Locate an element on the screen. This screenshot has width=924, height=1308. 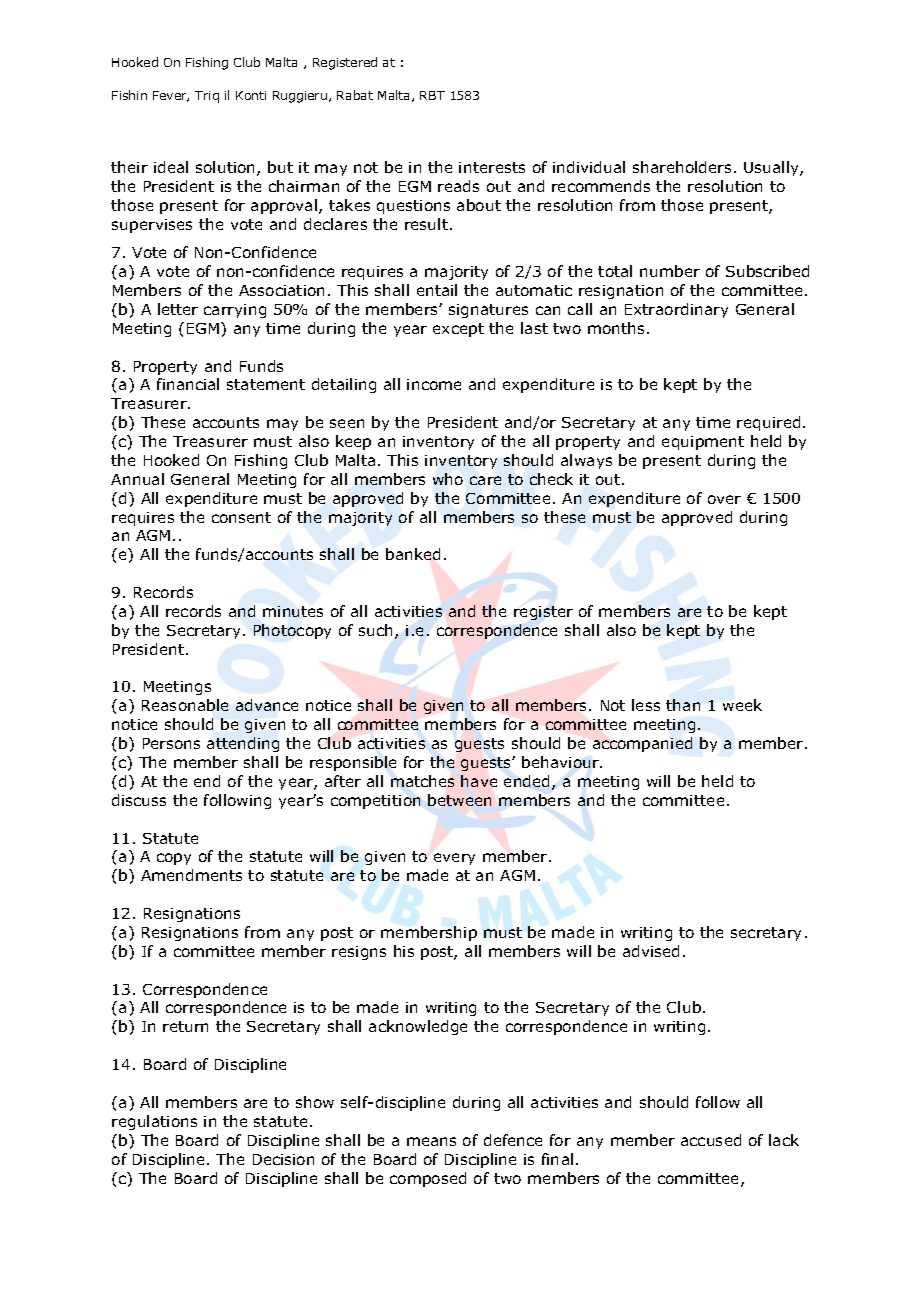
than is located at coordinates (683, 705).
